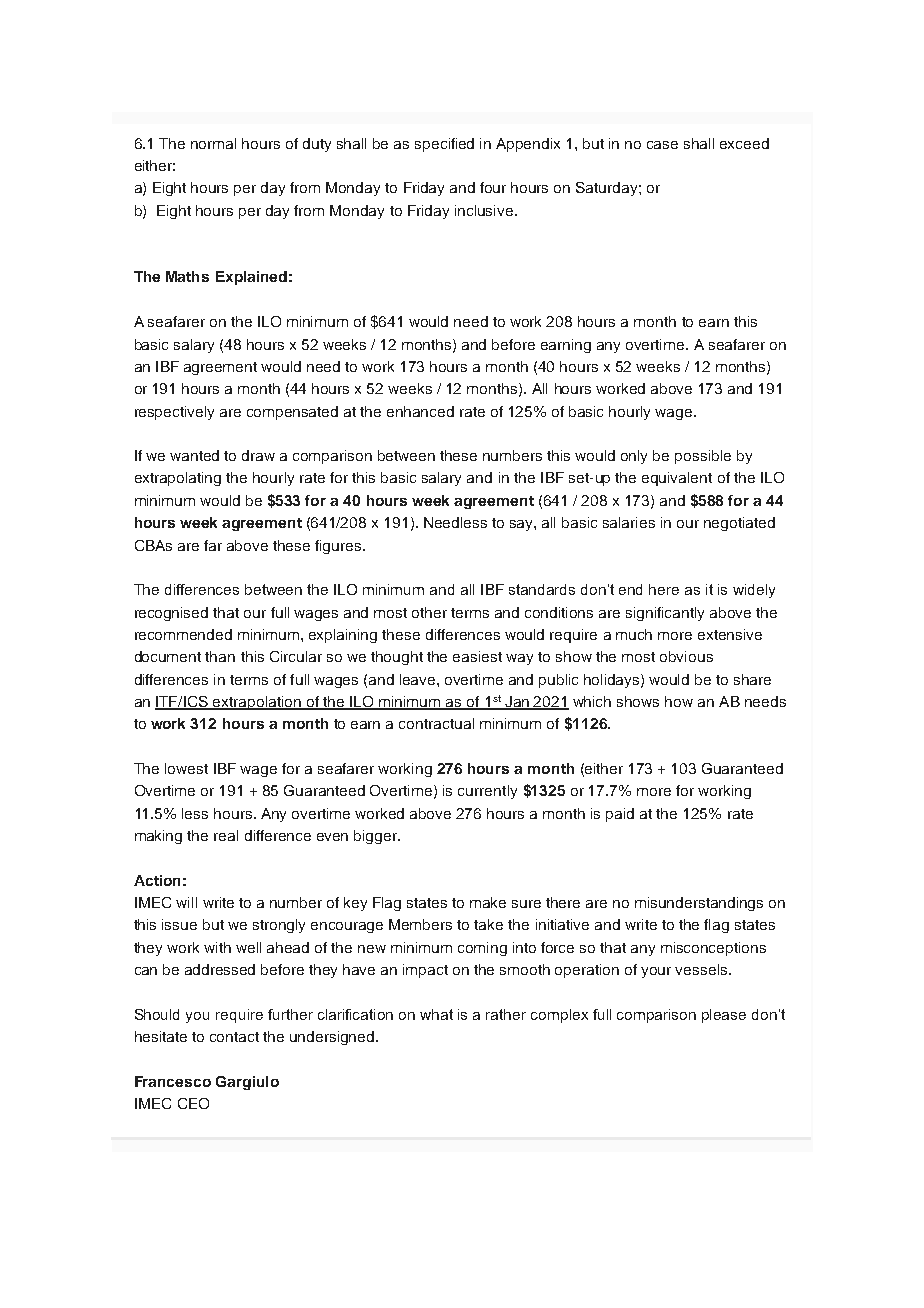 Image resolution: width=924 pixels, height=1308 pixels. I want to click on normal, so click(213, 143).
